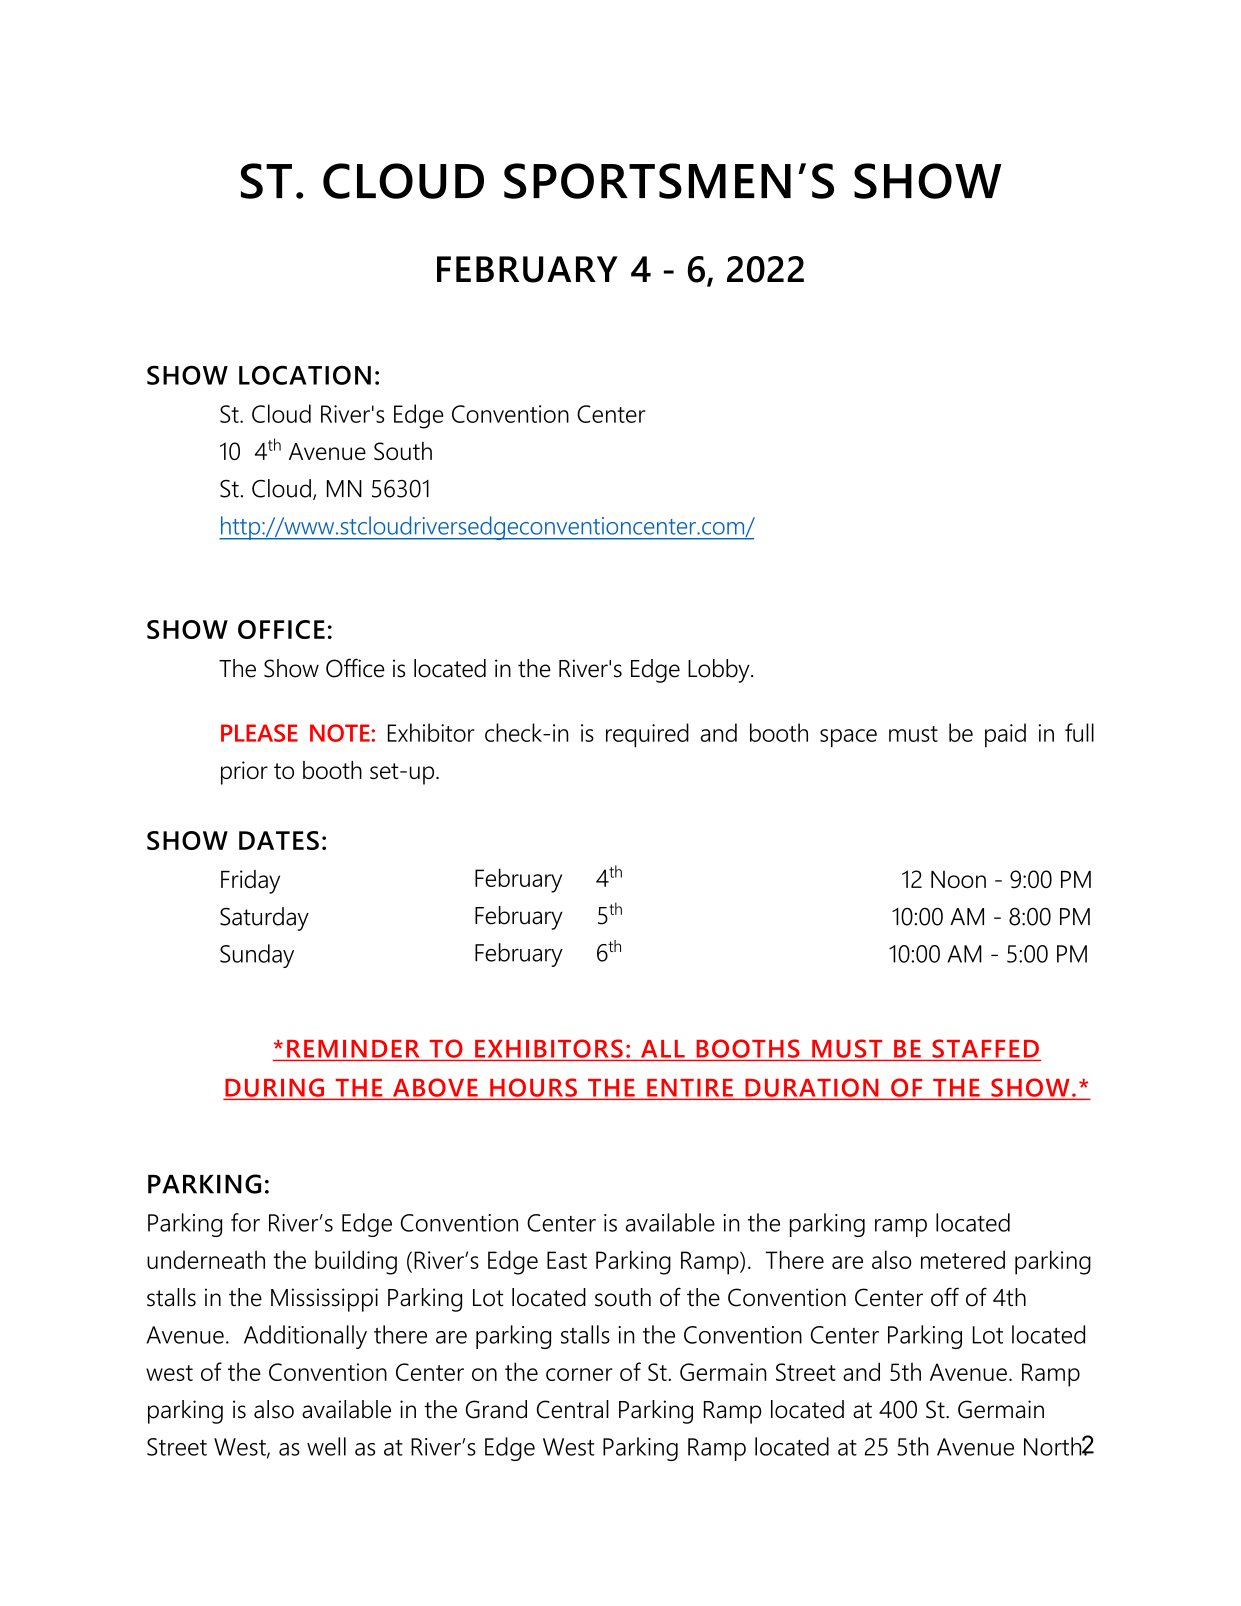  Describe the element at coordinates (963, 1259) in the page. I see `metered` at that location.
